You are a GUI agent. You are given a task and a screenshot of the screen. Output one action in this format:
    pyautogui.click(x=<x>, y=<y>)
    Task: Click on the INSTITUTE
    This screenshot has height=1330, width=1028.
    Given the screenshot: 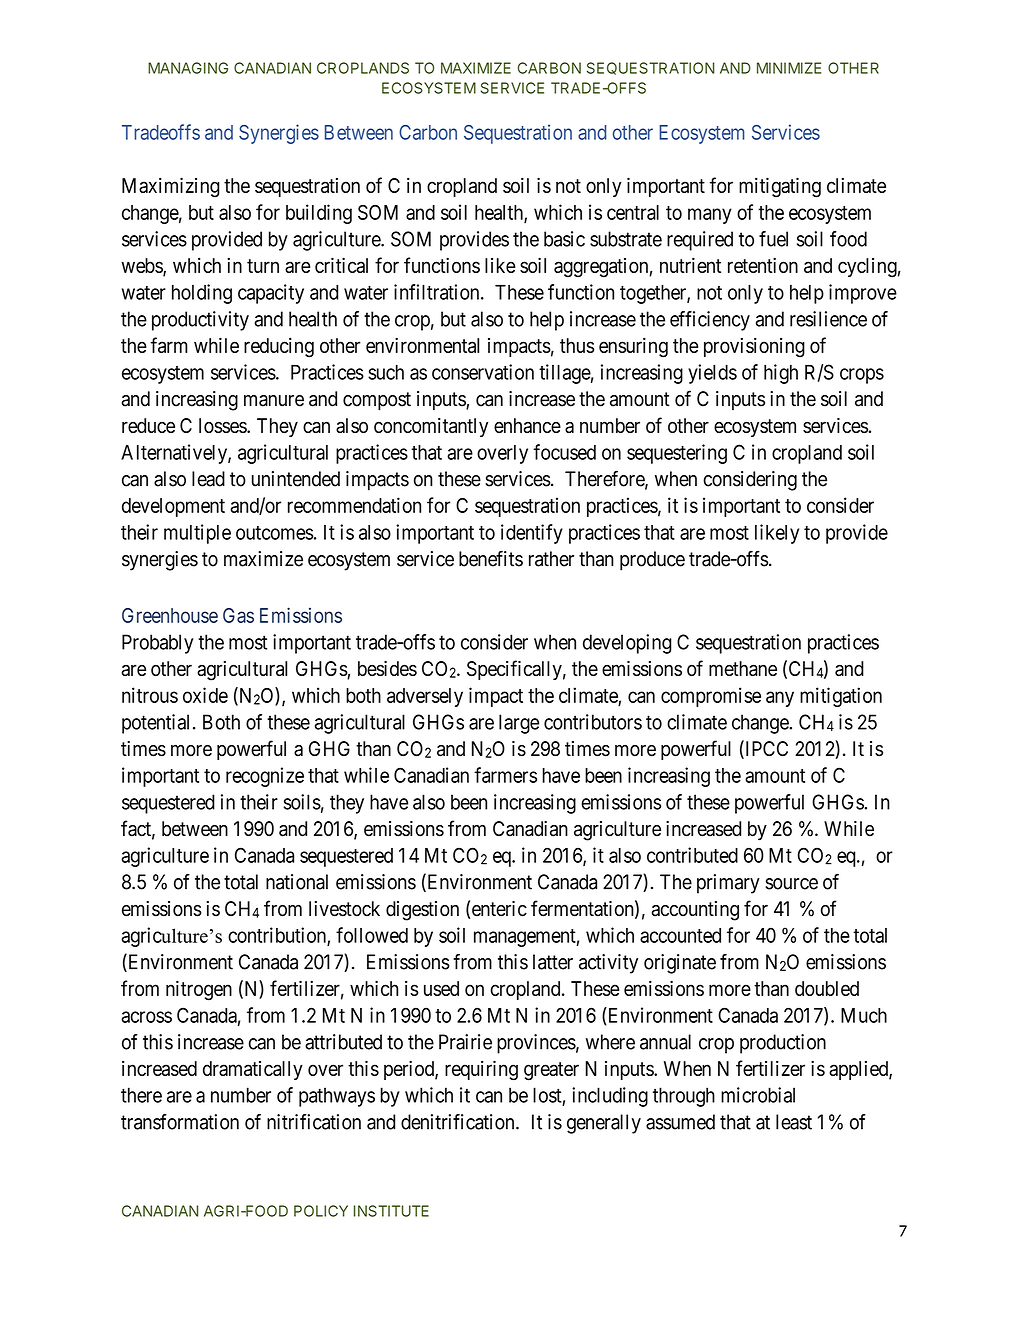 What is the action you would take?
    pyautogui.click(x=391, y=1211)
